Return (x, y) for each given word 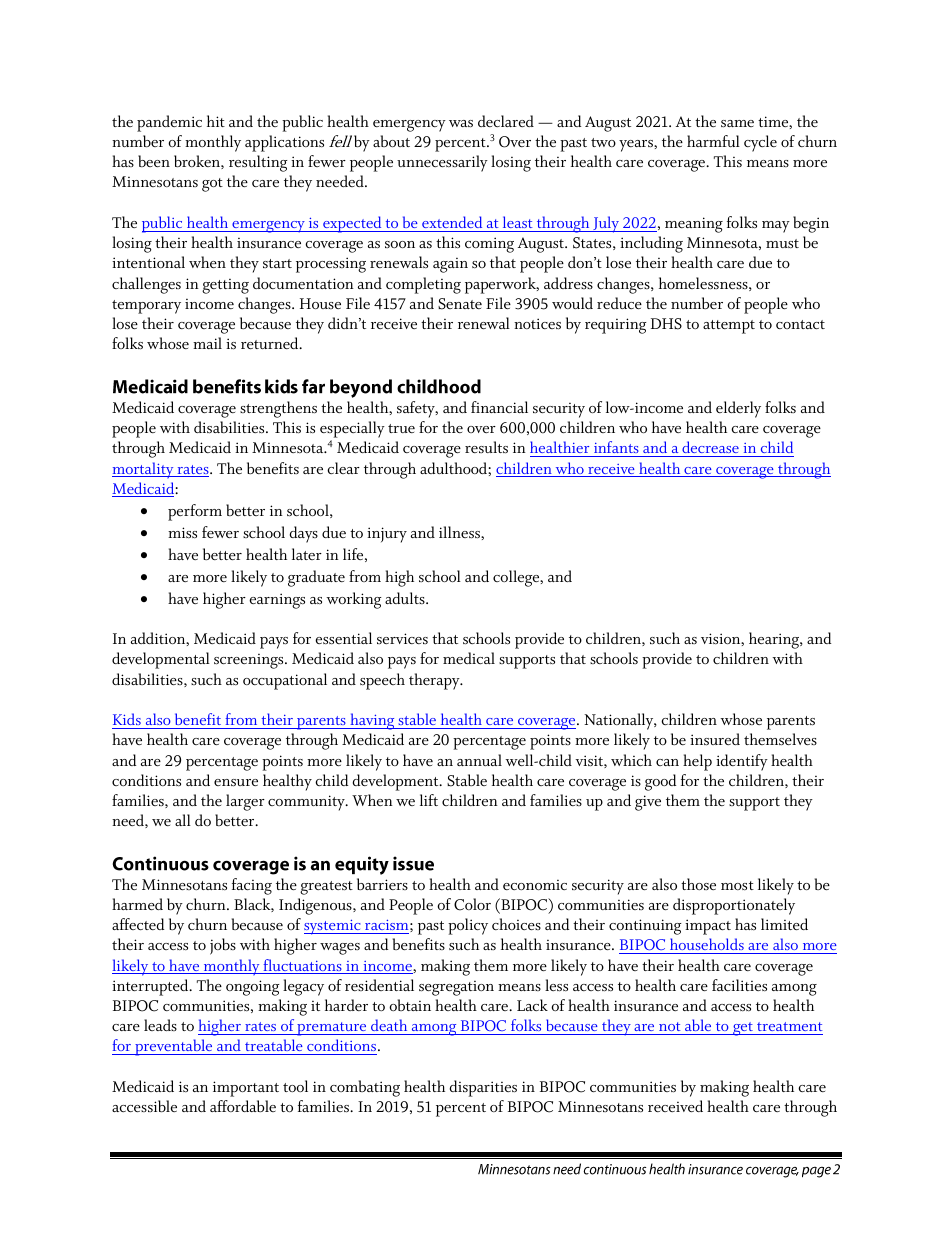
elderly (738, 409)
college (517, 578)
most (737, 886)
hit (216, 121)
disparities (483, 1088)
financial (499, 407)
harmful (713, 141)
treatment (789, 1026)
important (246, 1089)
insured (715, 739)
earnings (277, 601)
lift (429, 800)
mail (207, 343)
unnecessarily (442, 163)
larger (245, 802)
